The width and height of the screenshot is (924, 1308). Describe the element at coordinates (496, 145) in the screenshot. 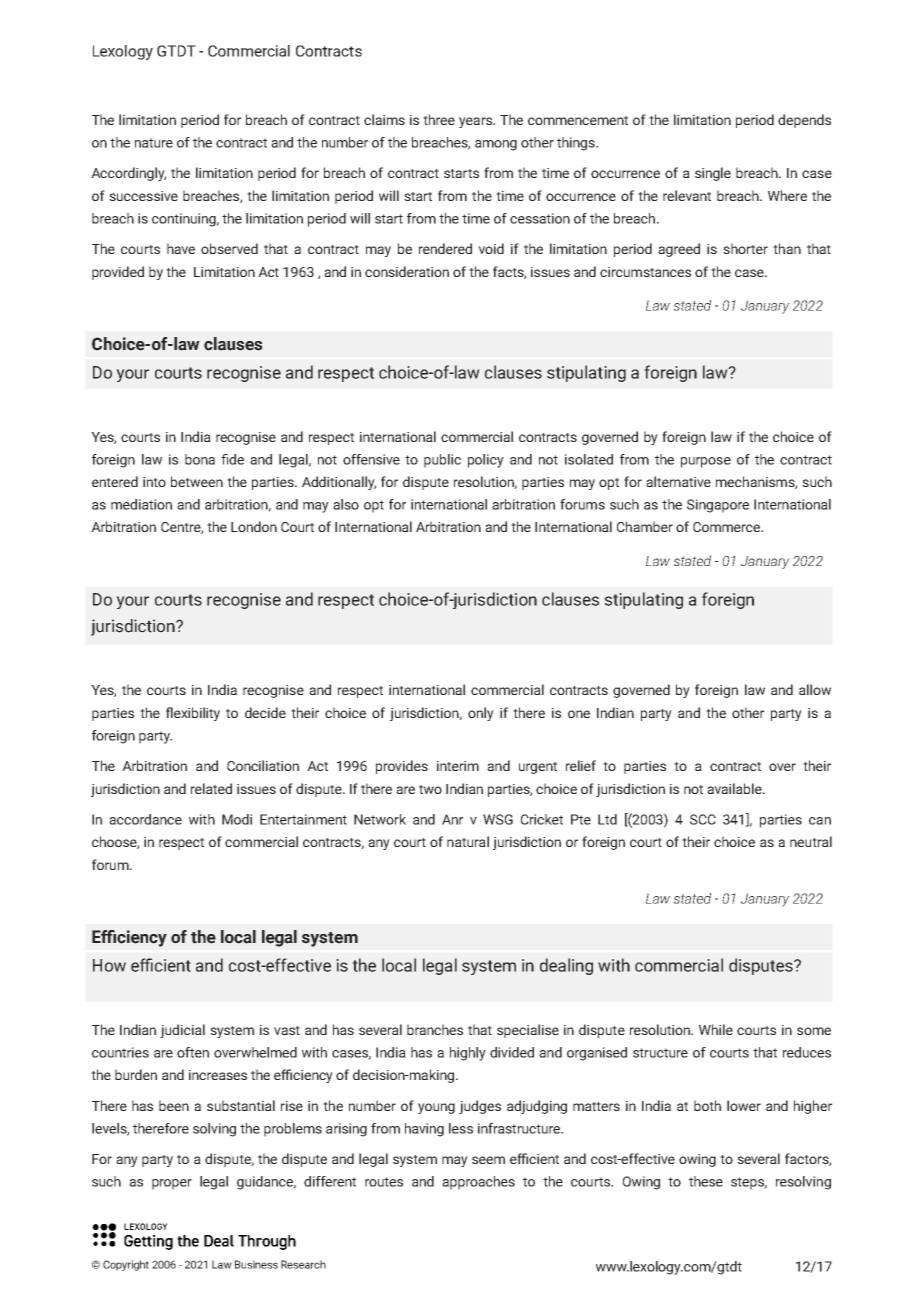

I see `among` at that location.
